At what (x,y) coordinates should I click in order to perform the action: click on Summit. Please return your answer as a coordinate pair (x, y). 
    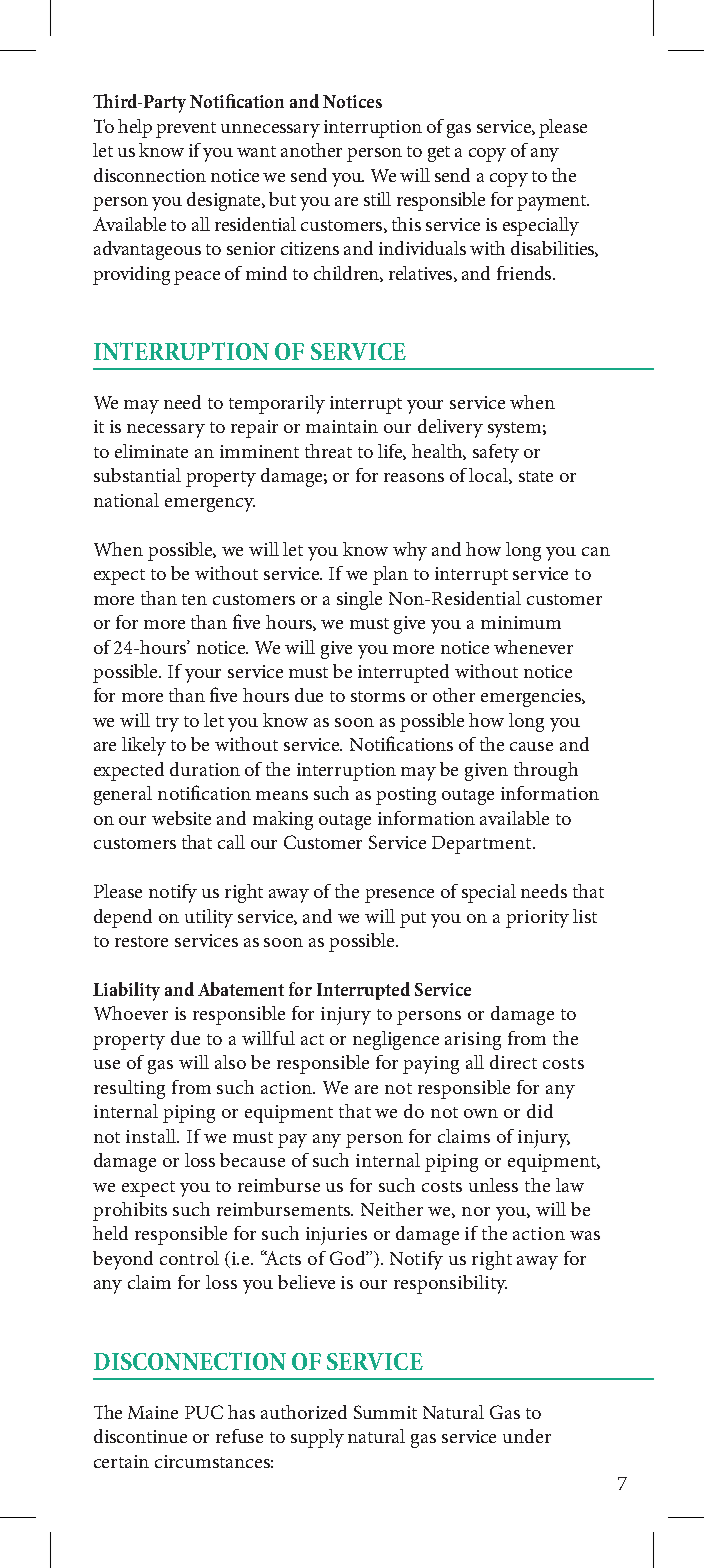
    Looking at the image, I should click on (385, 1412).
